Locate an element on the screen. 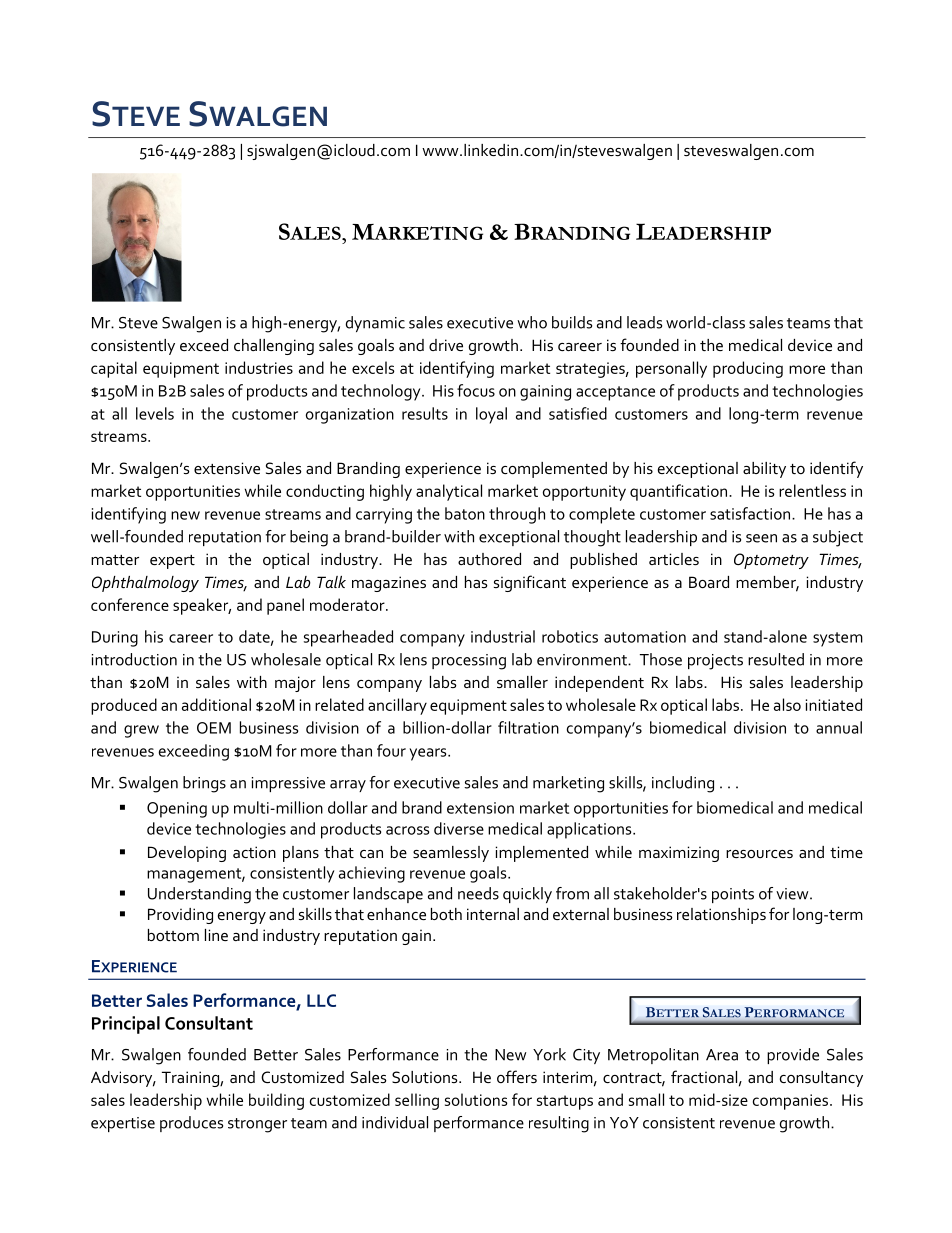 This screenshot has height=1233, width=952. drive is located at coordinates (446, 345).
